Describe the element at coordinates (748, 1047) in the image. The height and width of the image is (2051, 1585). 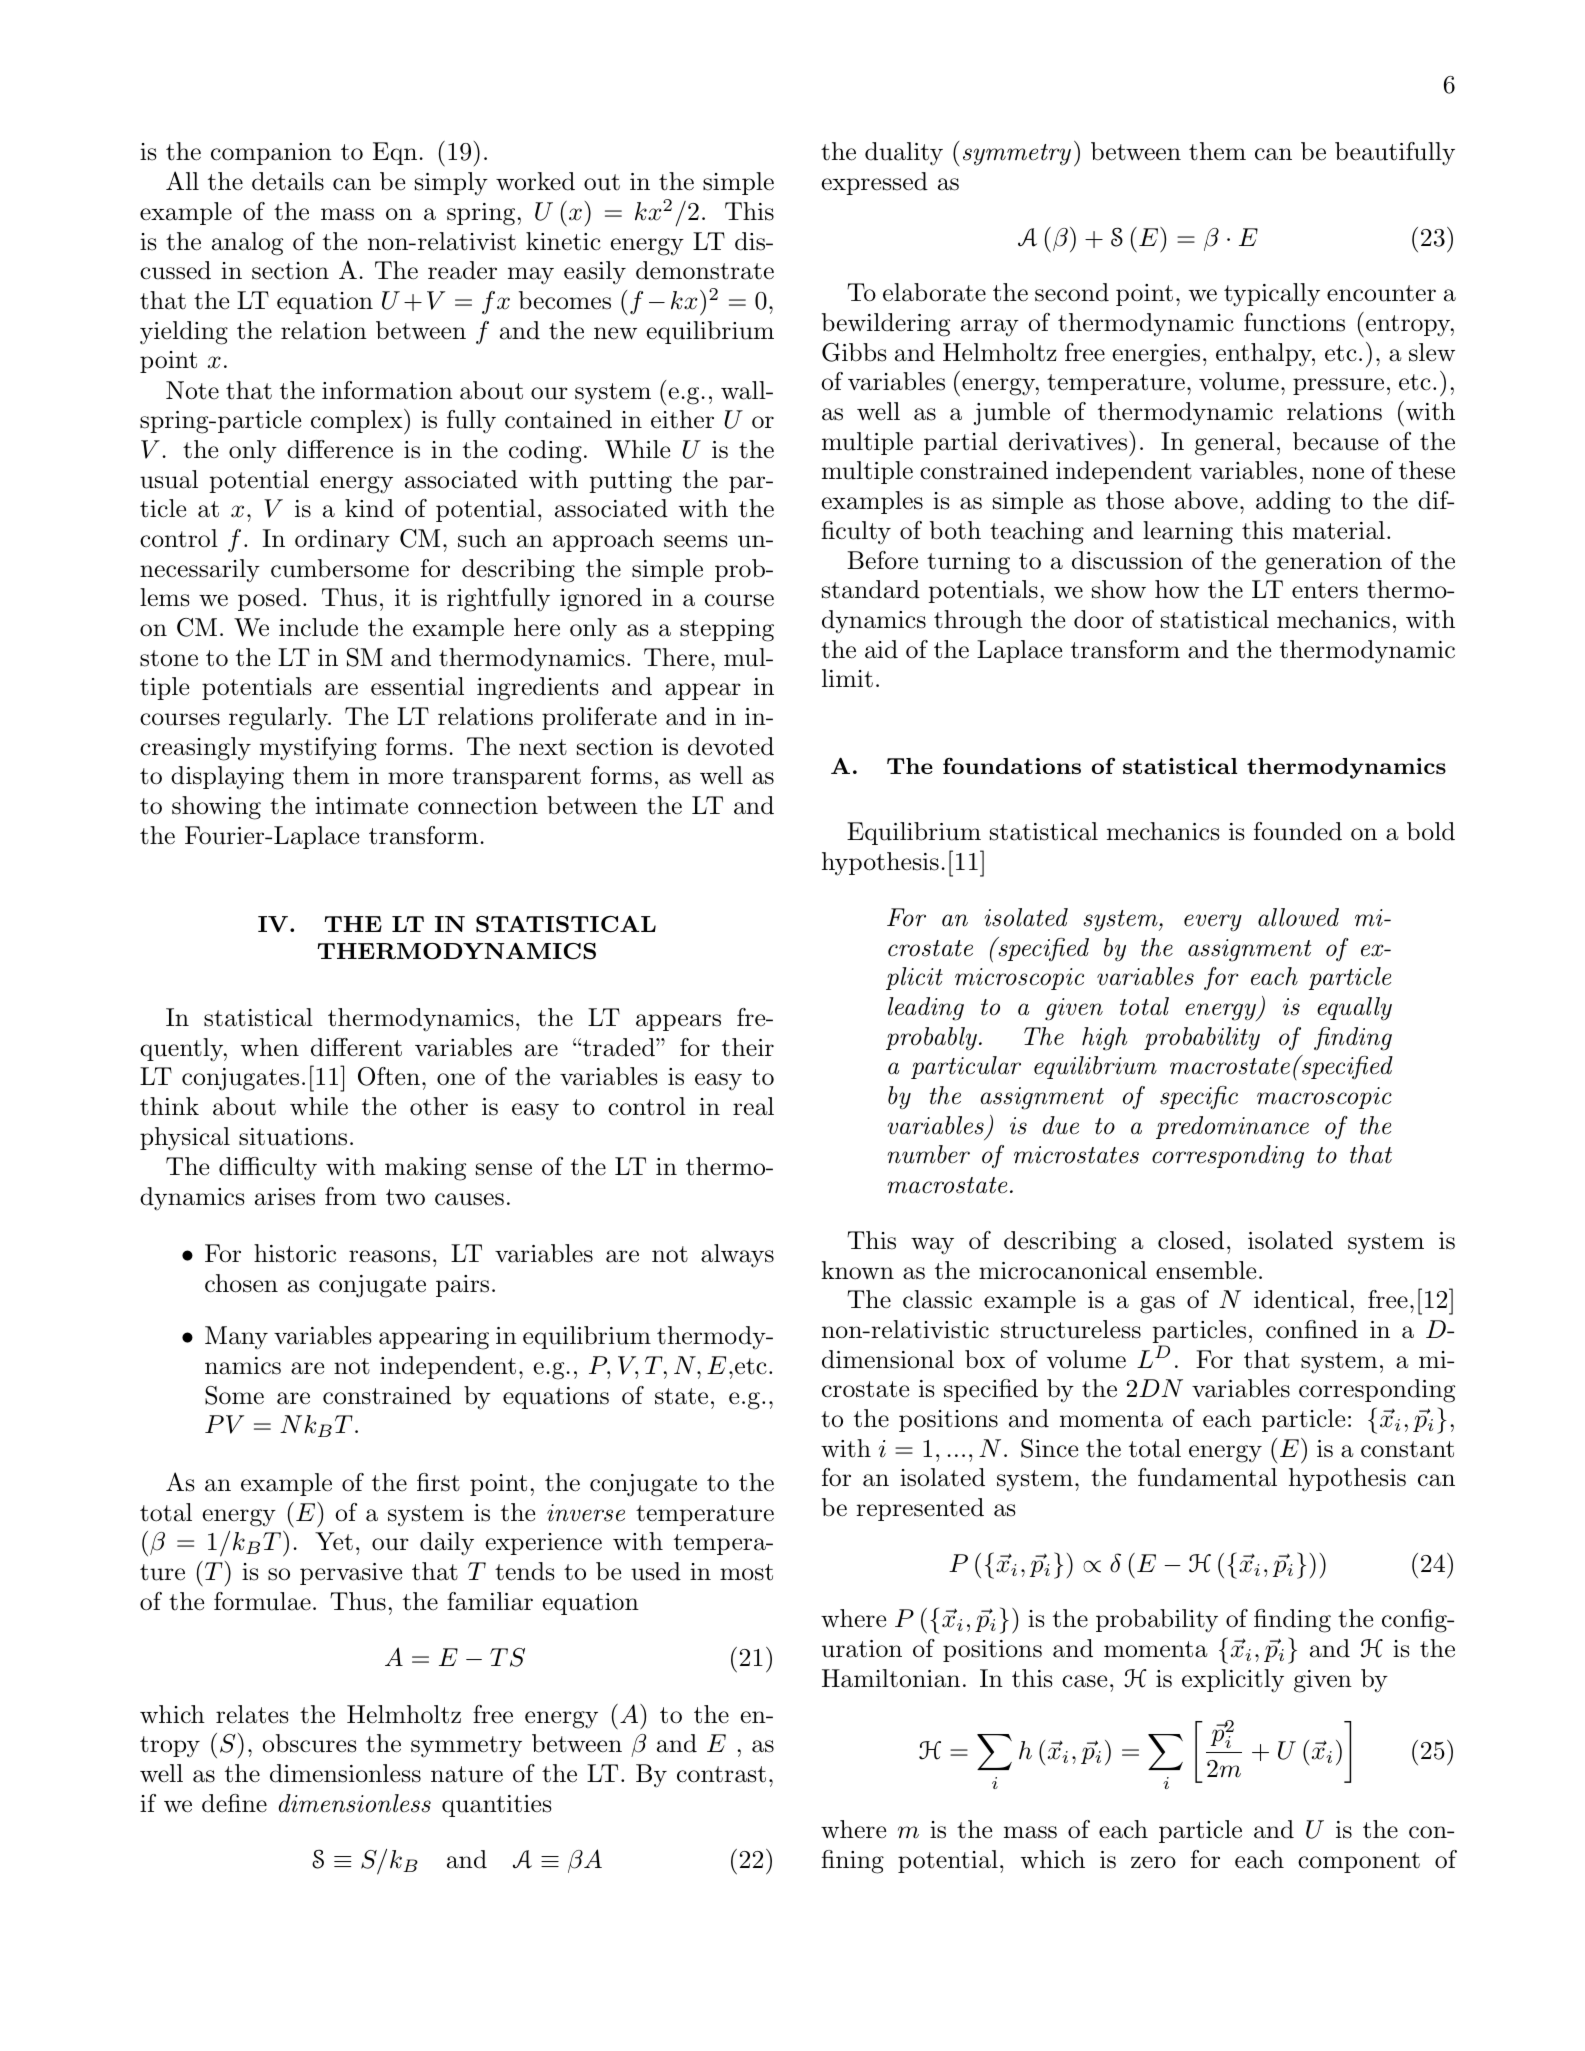
I see `their` at that location.
